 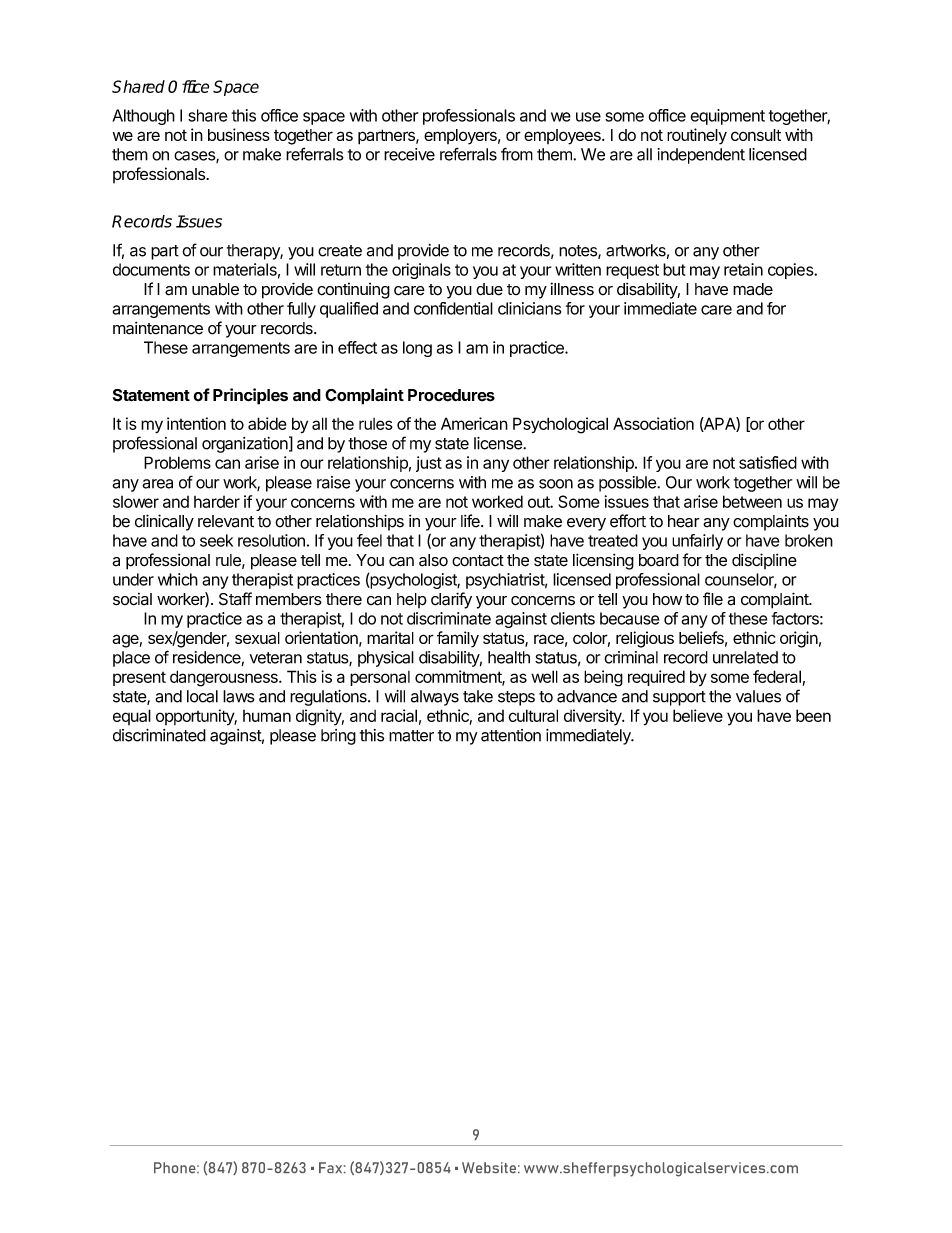 I want to click on consult, so click(x=756, y=135).
